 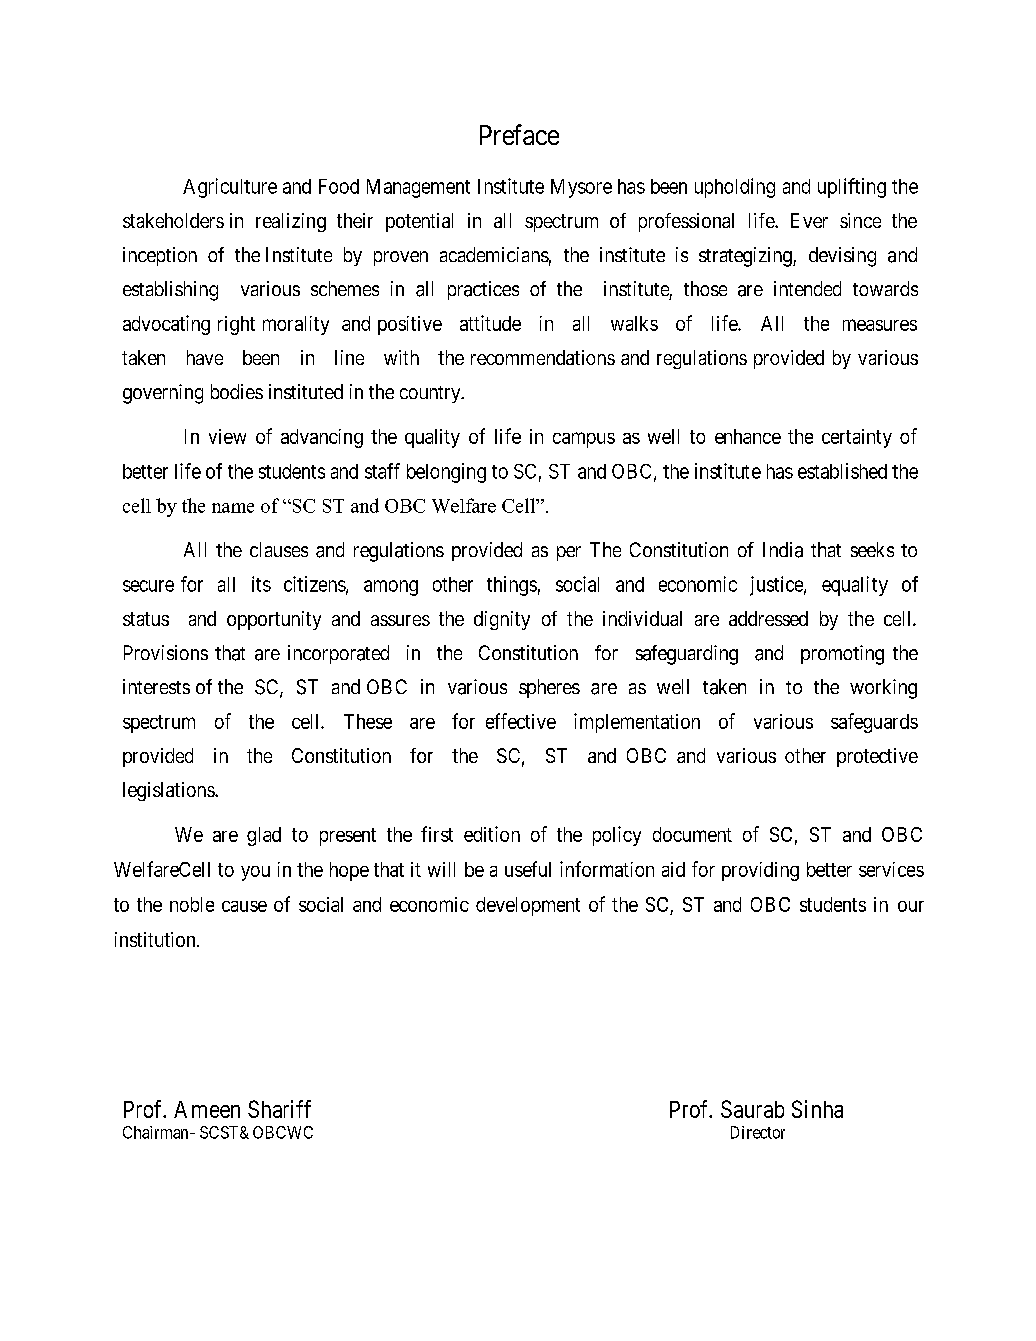 I want to click on legislations, so click(x=169, y=791).
